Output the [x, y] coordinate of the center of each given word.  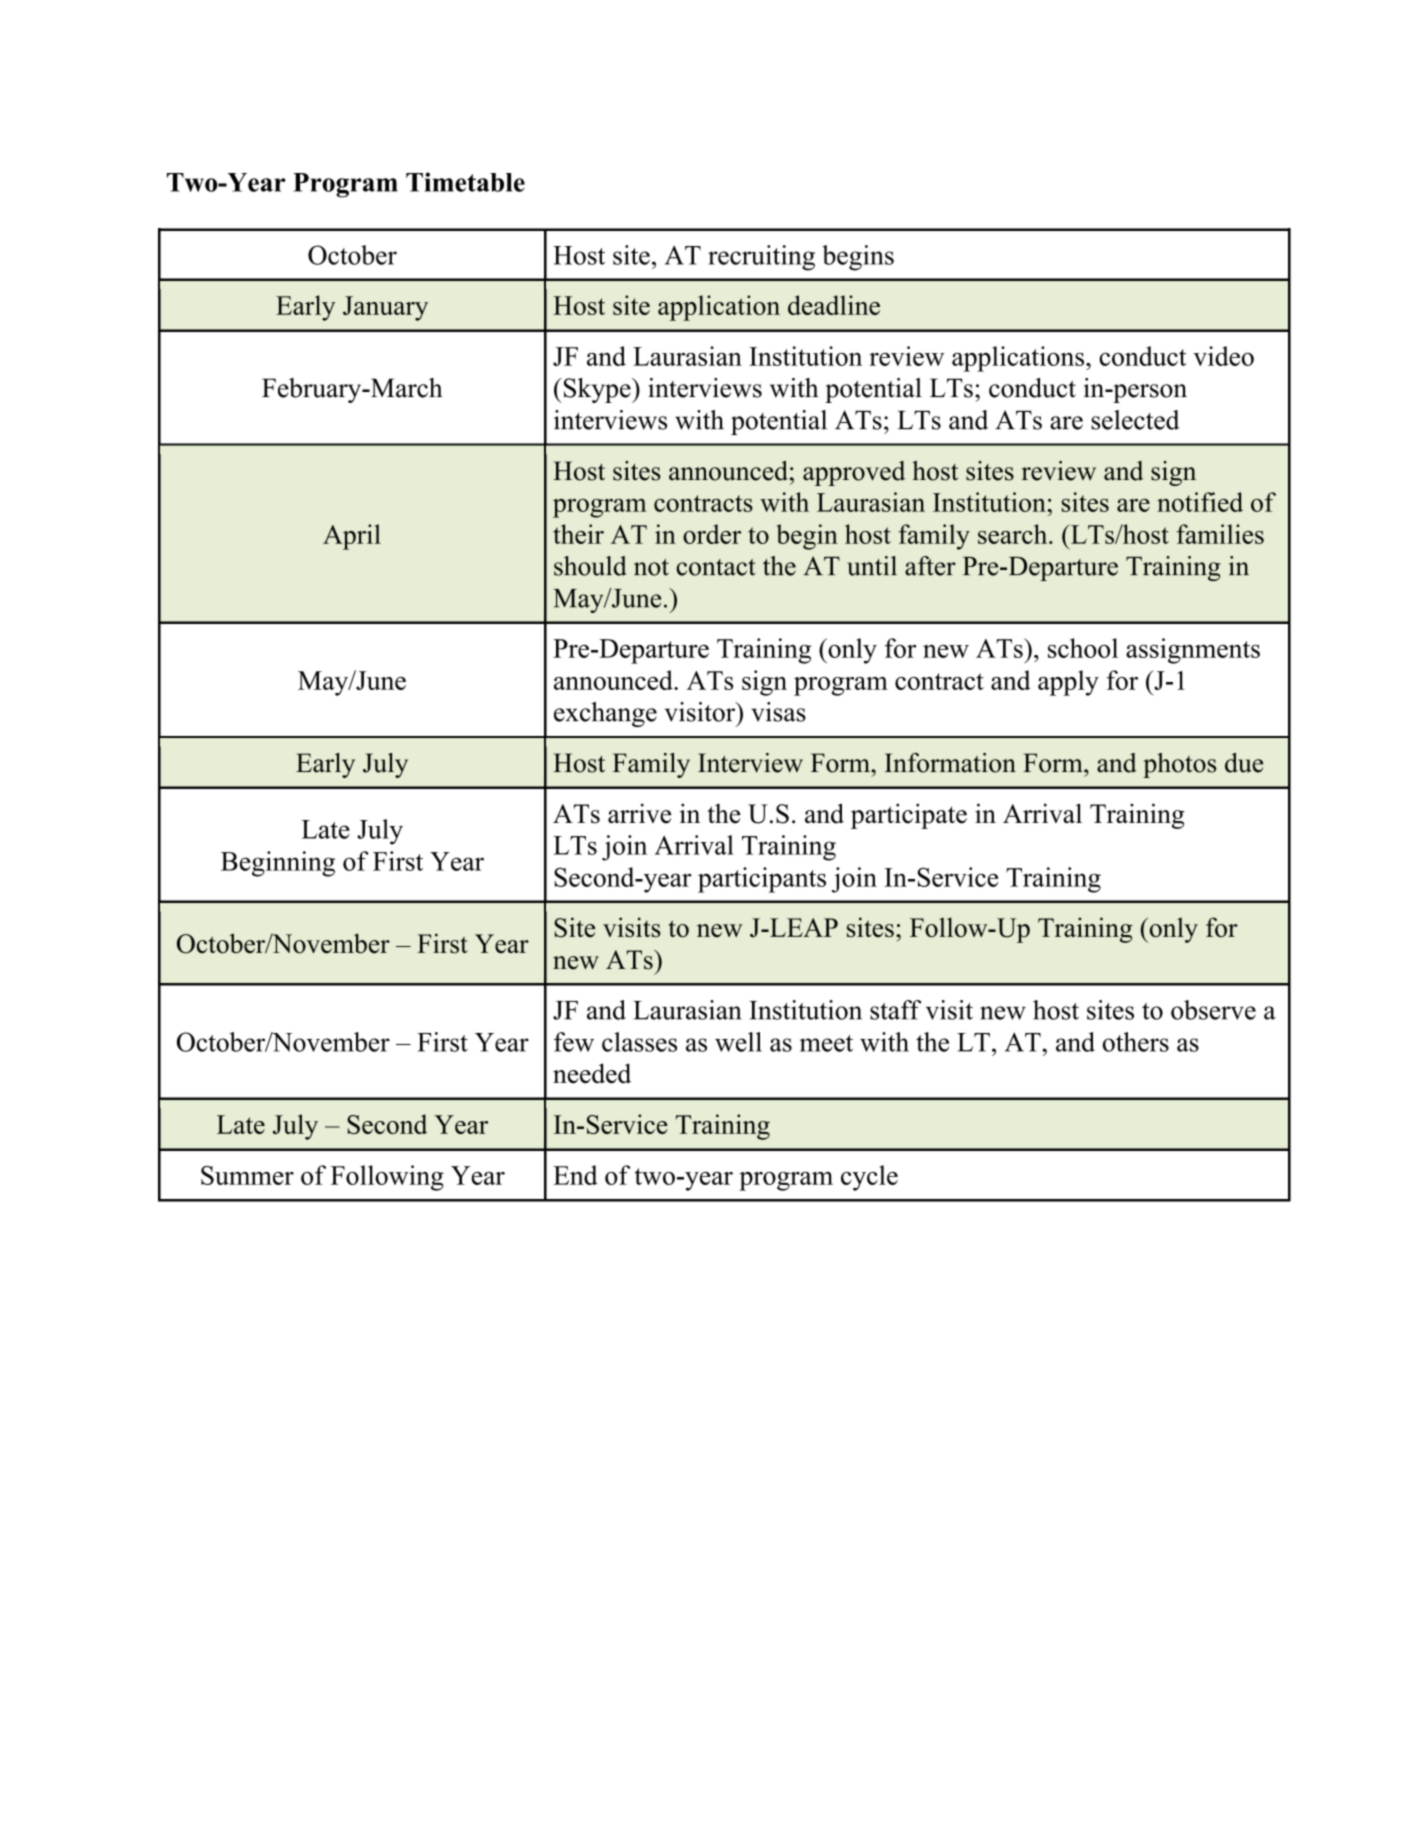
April [352, 537]
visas [778, 712]
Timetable [465, 182]
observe [1213, 1010]
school [1083, 648]
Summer [247, 1175]
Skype [597, 390]
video [1223, 356]
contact [716, 567]
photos [1179, 765]
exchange [605, 714]
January [385, 308]
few [574, 1042]
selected [1135, 420]
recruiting [761, 258]
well [738, 1042]
